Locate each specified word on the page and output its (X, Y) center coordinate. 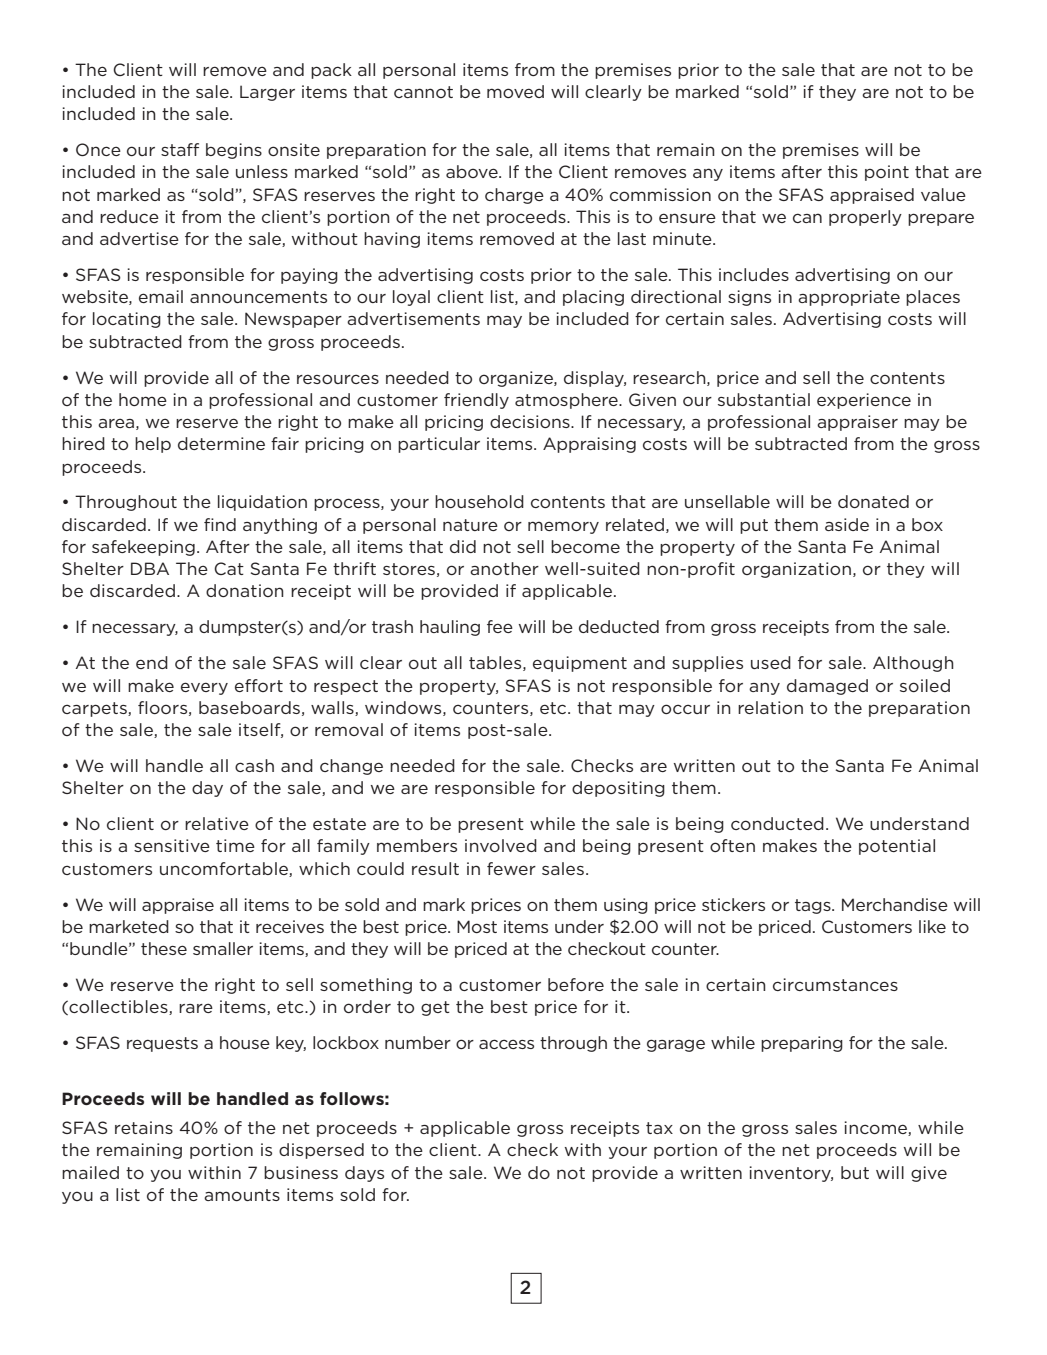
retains (144, 1127)
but (855, 1172)
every (204, 688)
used (771, 662)
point (887, 173)
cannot (423, 92)
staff (180, 149)
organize (517, 379)
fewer (511, 868)
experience (864, 401)
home (143, 399)
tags (814, 906)
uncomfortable (225, 869)
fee (500, 626)
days (364, 1174)
